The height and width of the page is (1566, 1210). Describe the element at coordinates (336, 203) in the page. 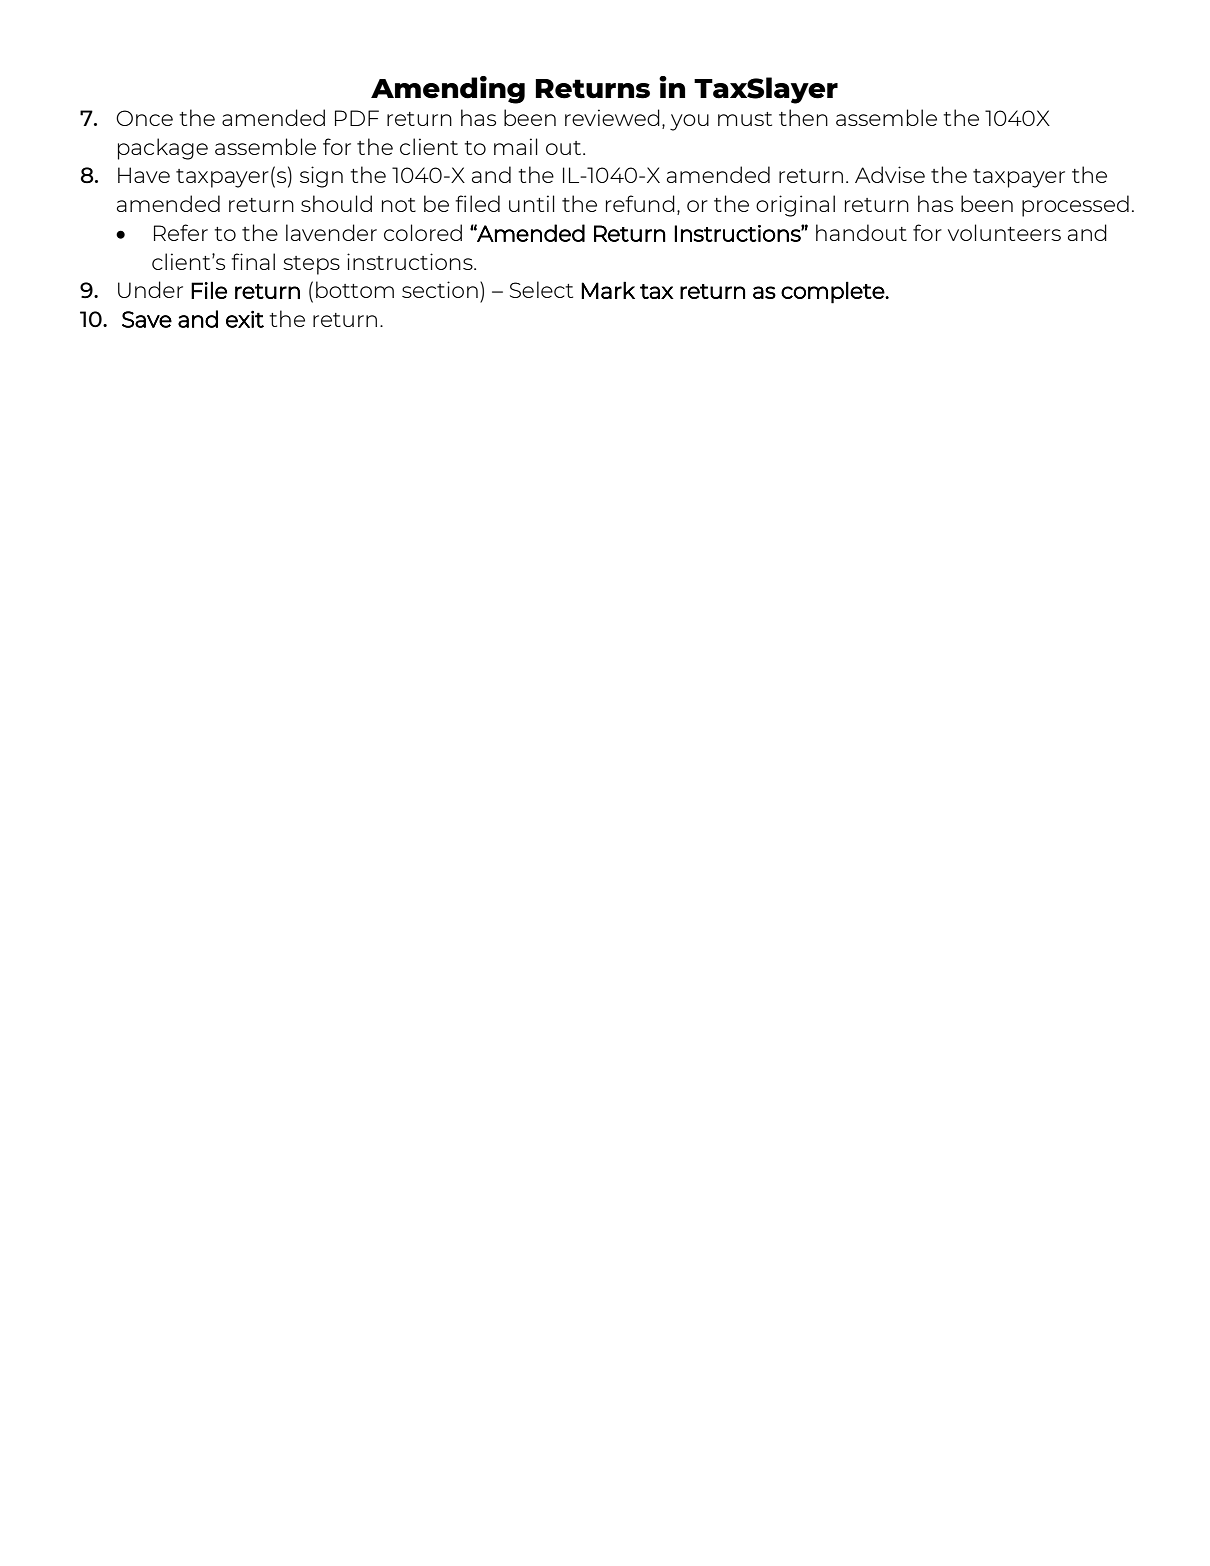

I see `should` at that location.
